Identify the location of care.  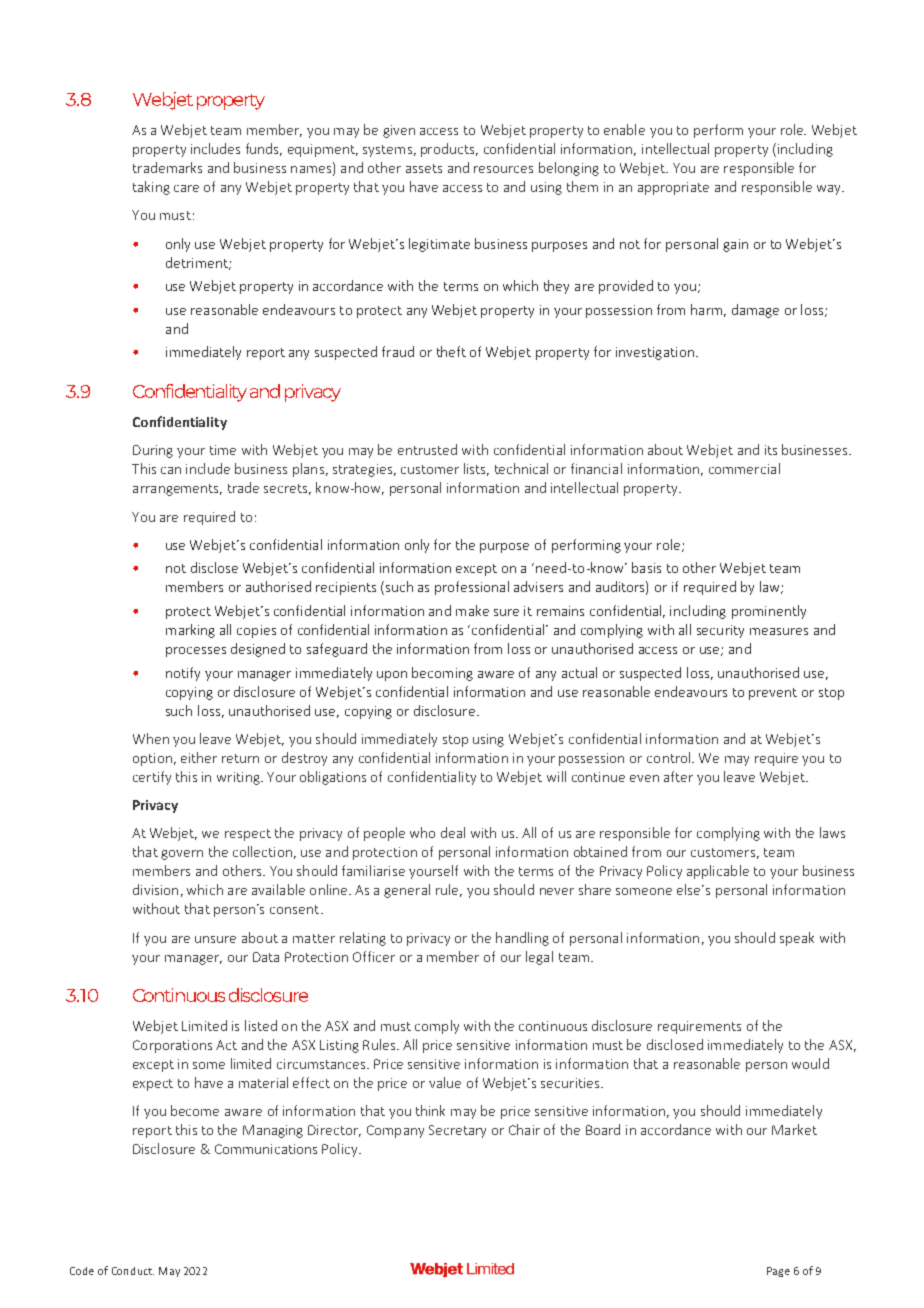
(186, 188).
